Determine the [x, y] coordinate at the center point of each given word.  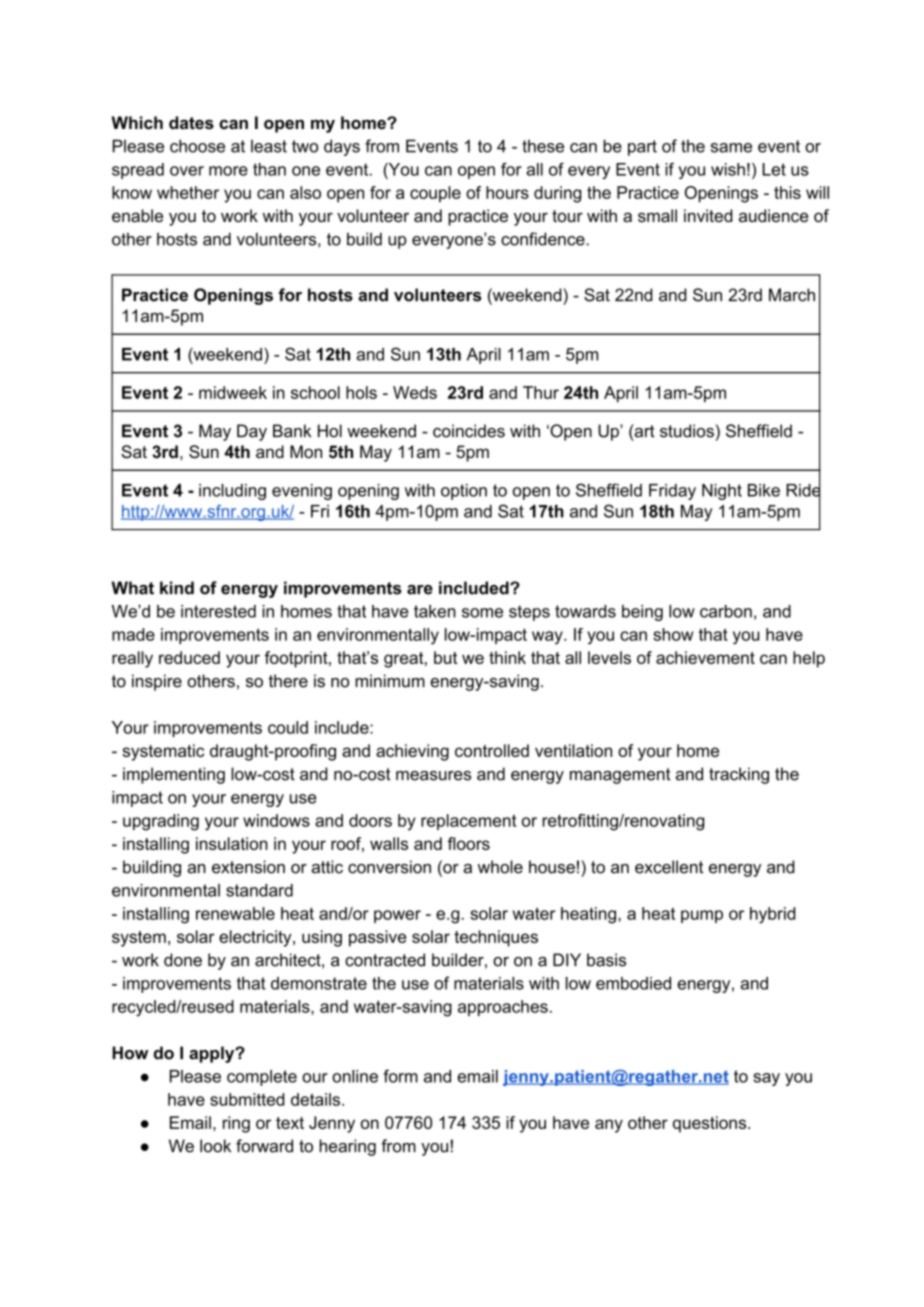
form [400, 1076]
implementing [174, 775]
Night [722, 492]
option [464, 492]
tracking [739, 775]
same [731, 148]
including [232, 492]
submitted [247, 1099]
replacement [468, 822]
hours [507, 192]
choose [197, 146]
